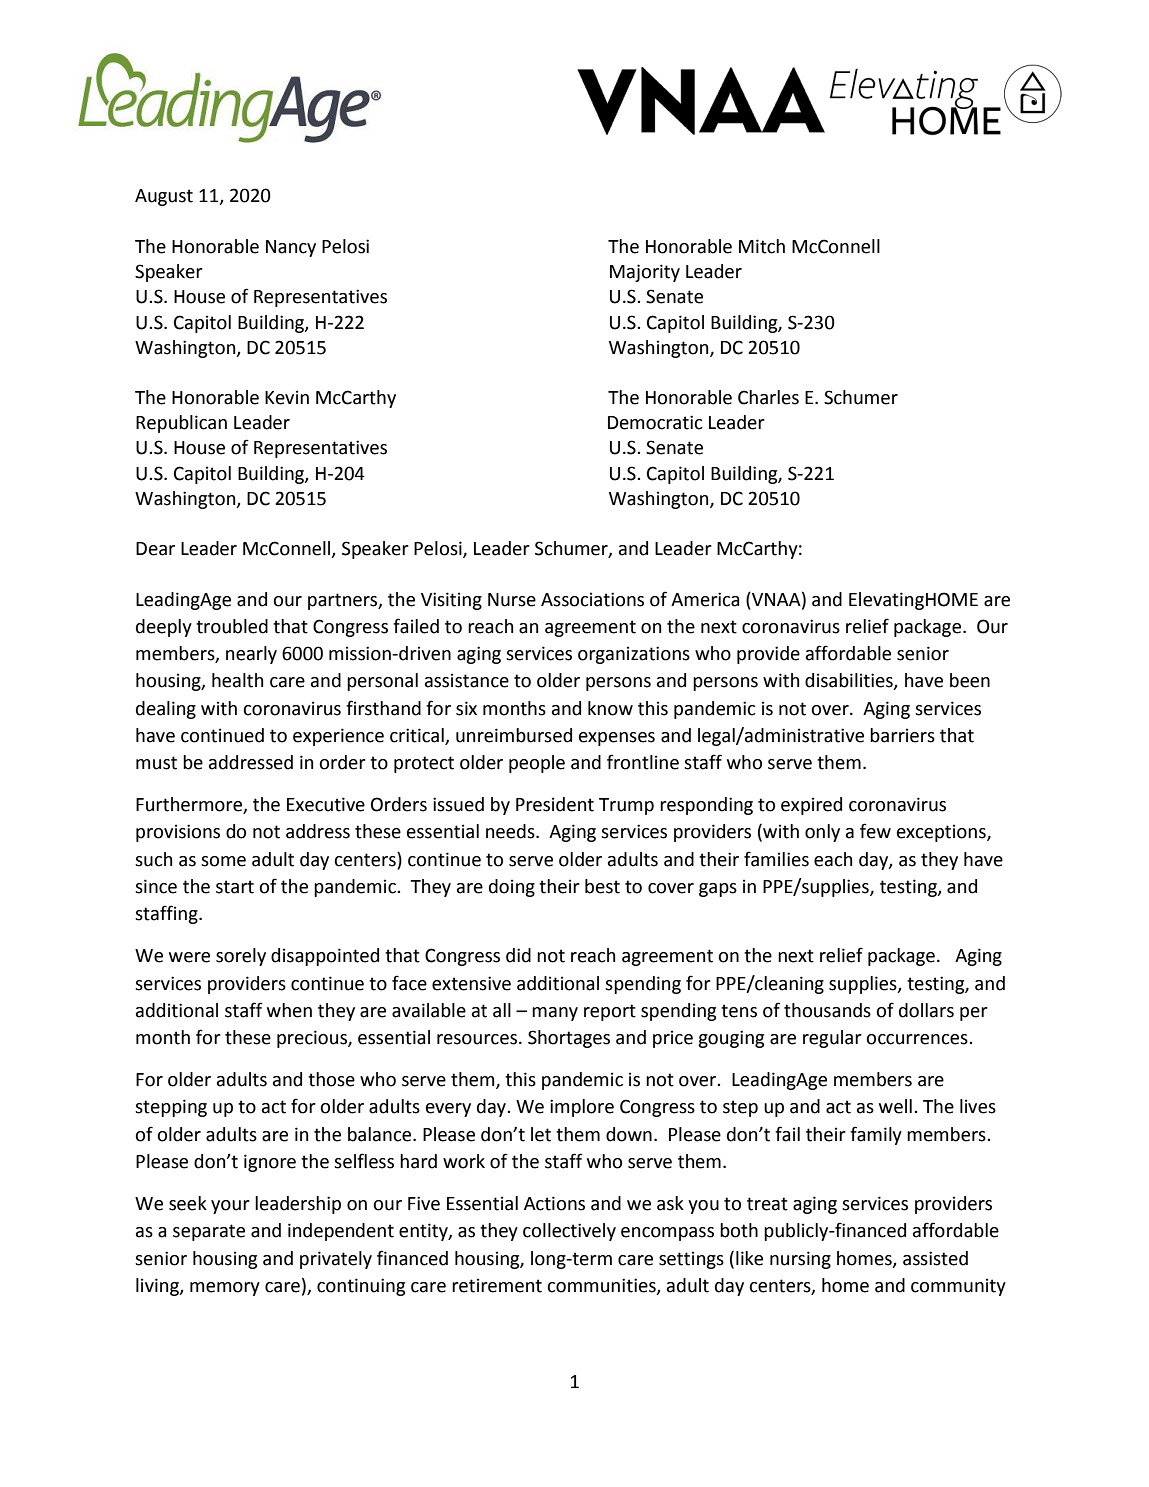  What do you see at coordinates (291, 248) in the document?
I see `Nancy` at bounding box center [291, 248].
